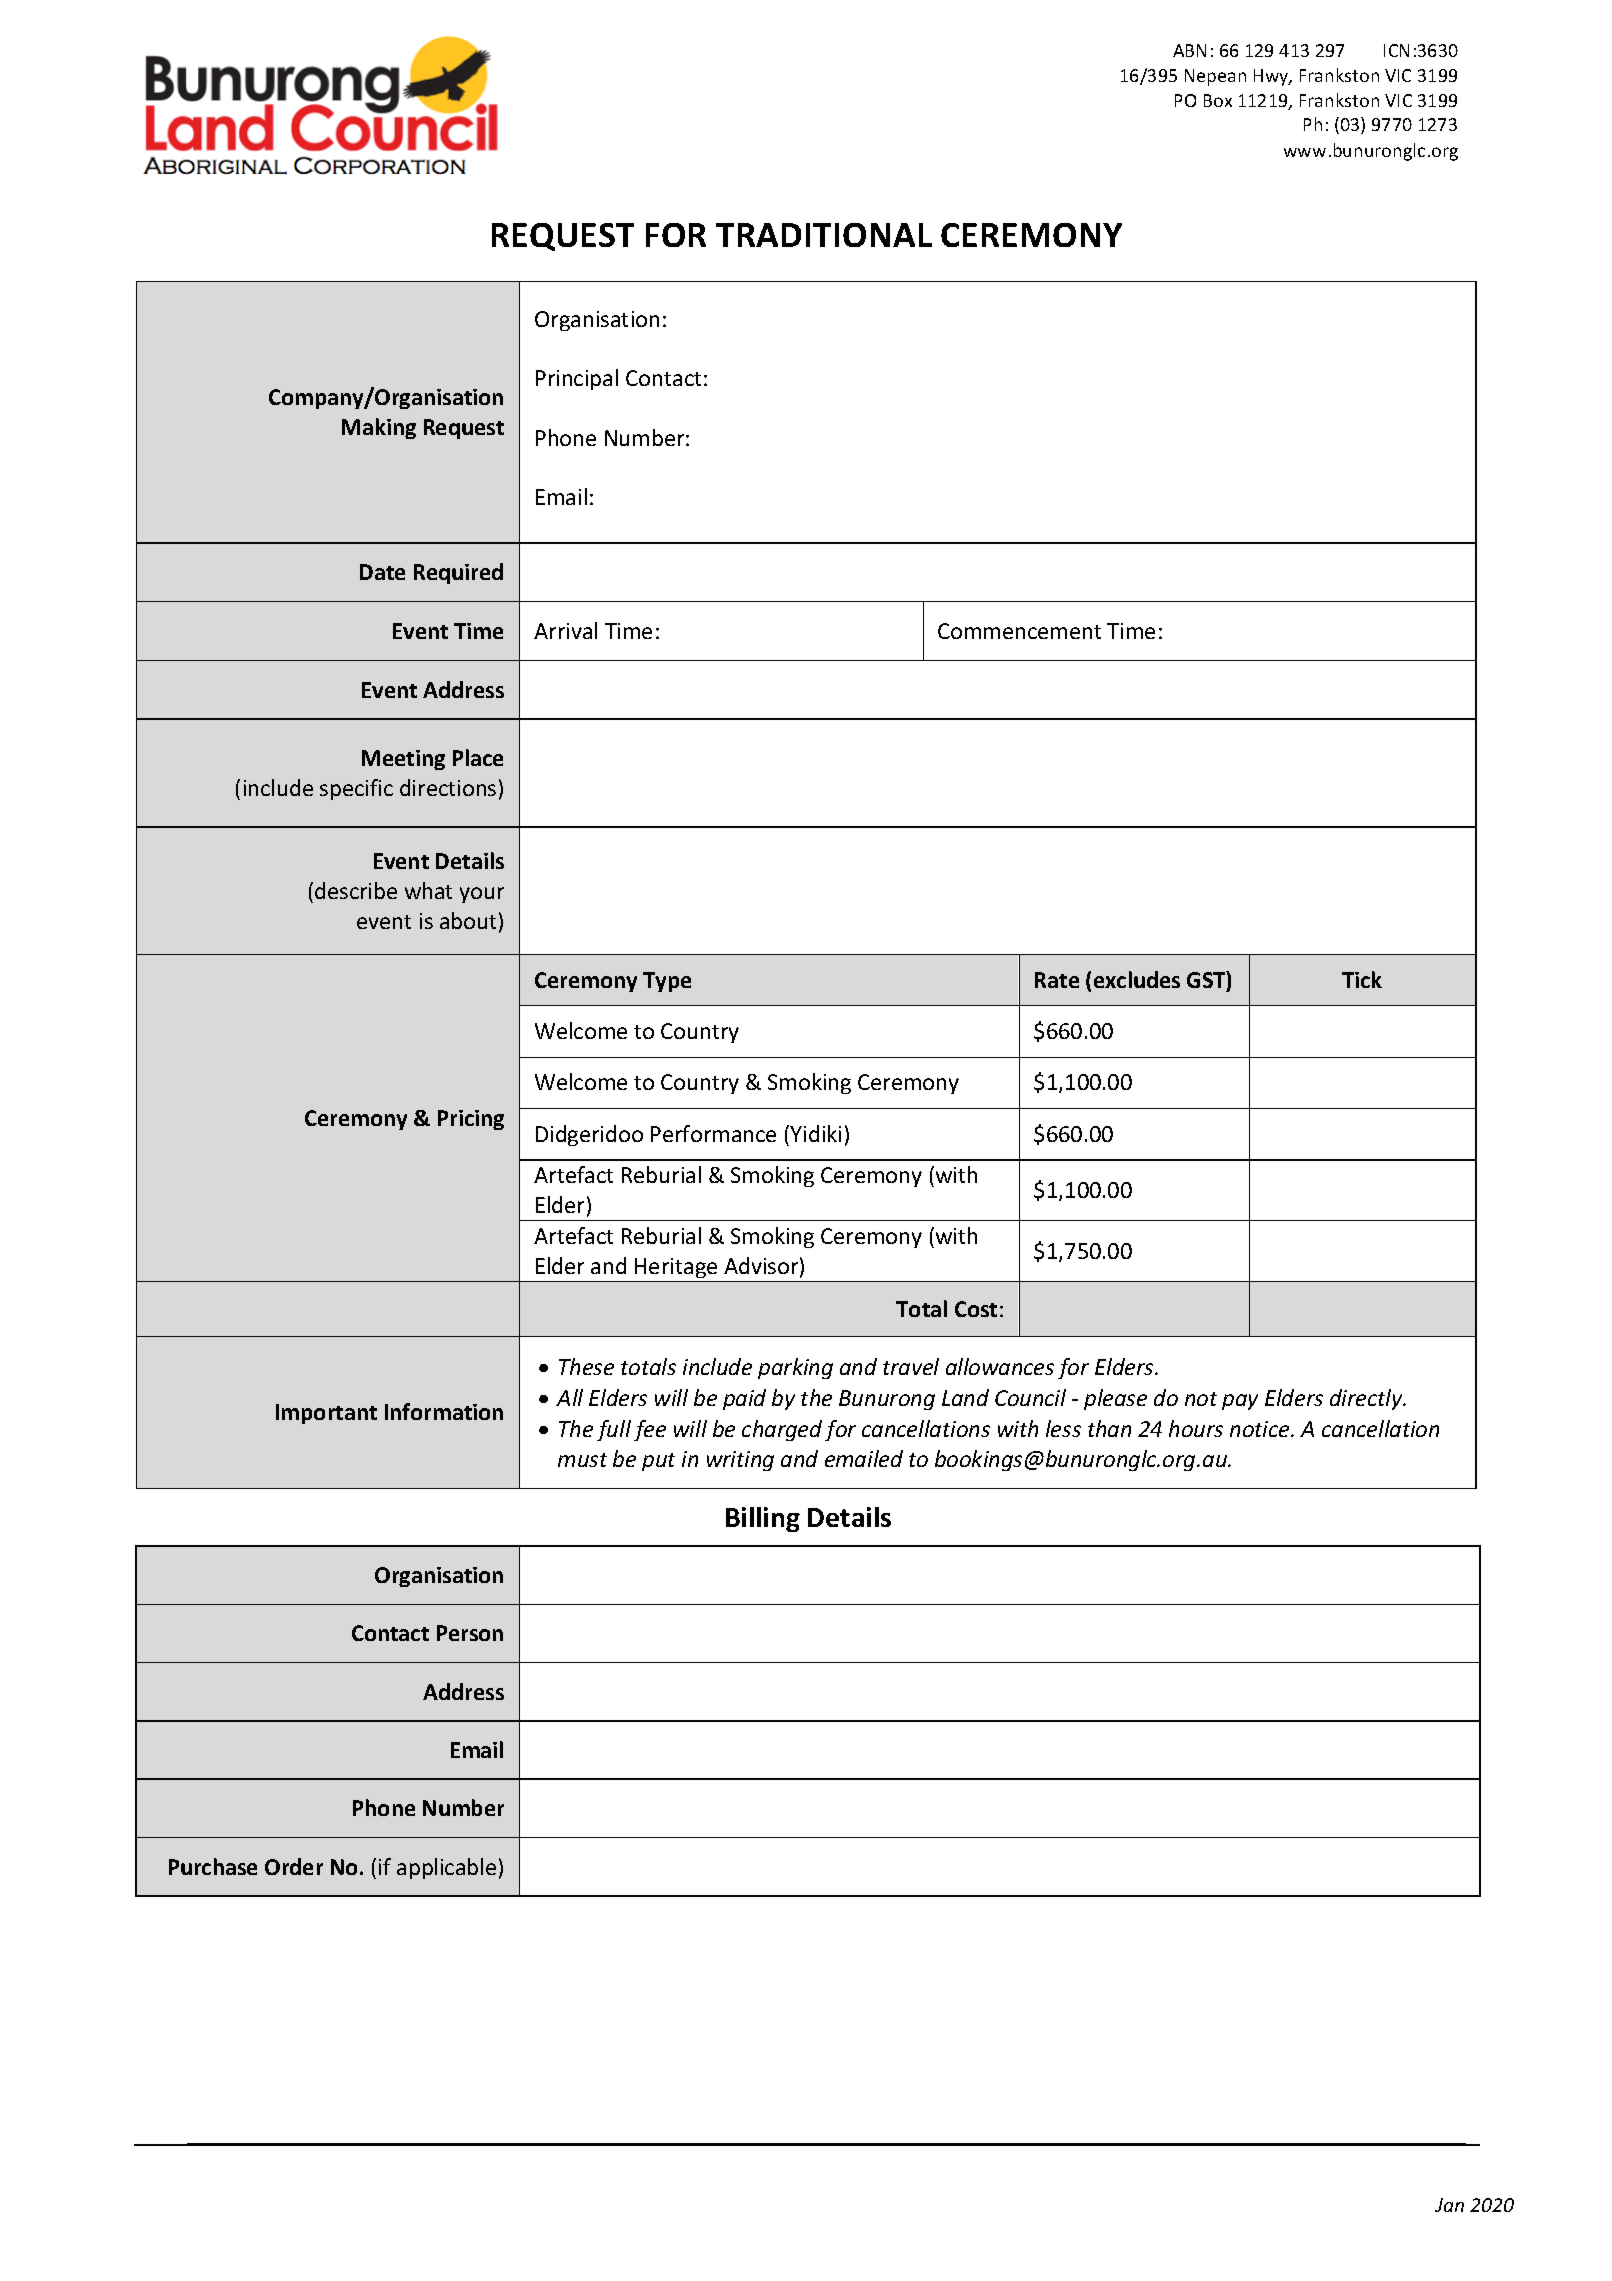 The image size is (1612, 2281). I want to click on Hwy, so click(1272, 77).
